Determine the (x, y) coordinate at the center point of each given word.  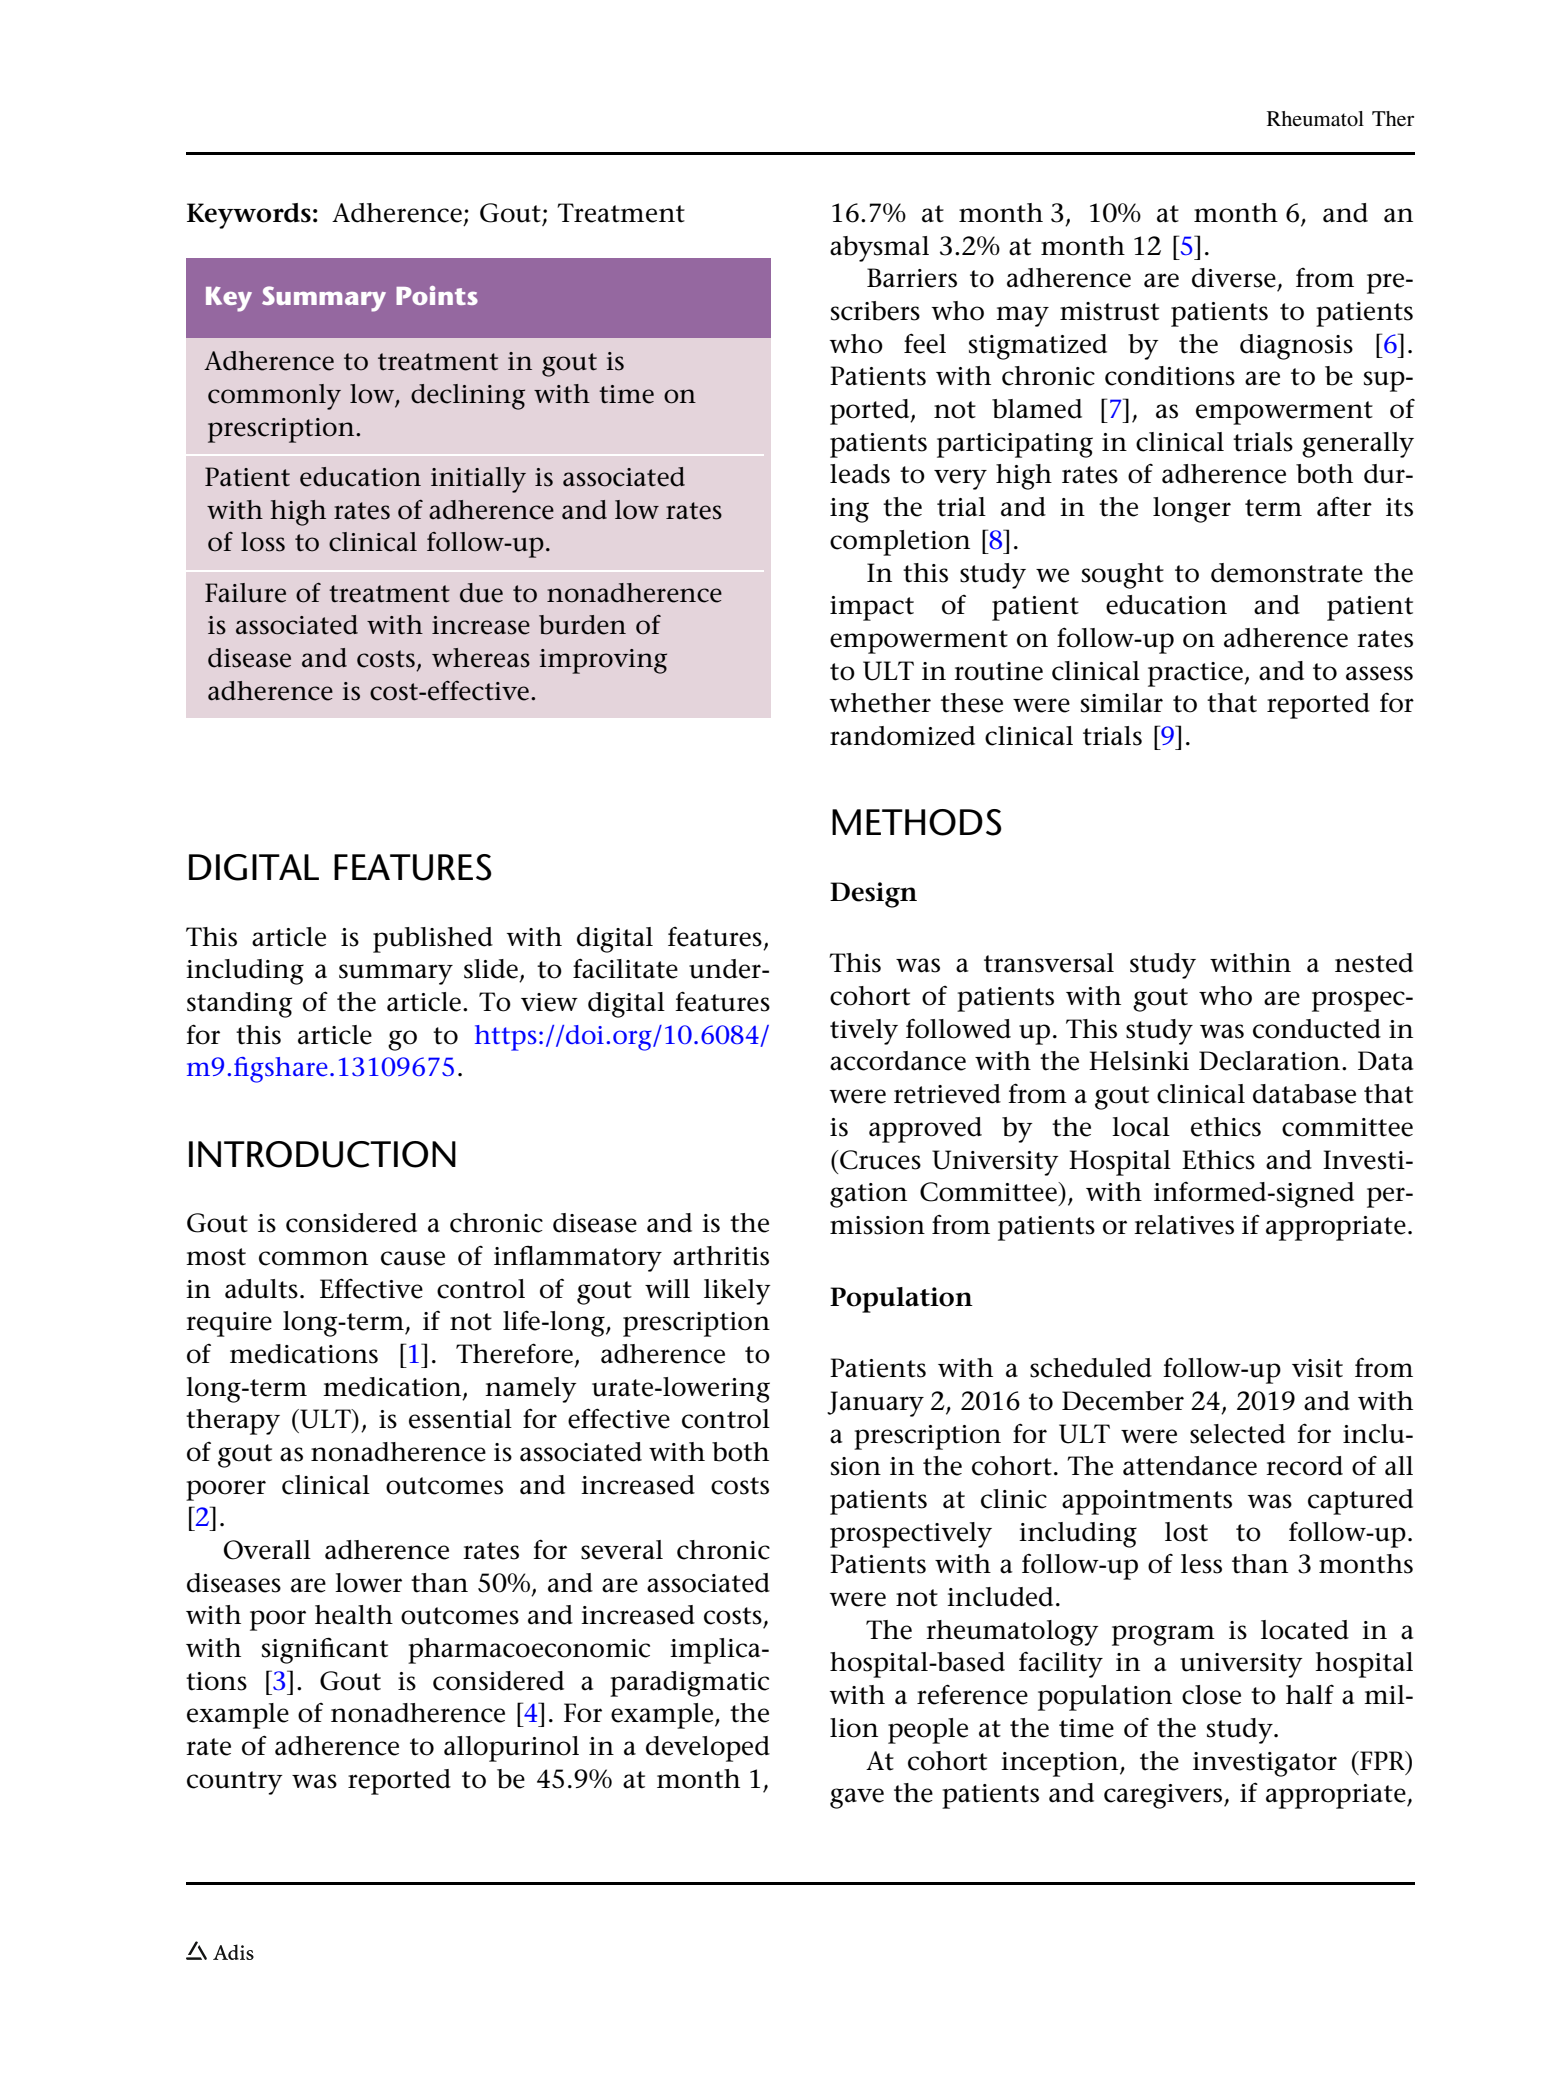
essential (460, 1419)
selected (1237, 1434)
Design (873, 895)
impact (872, 608)
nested (1374, 963)
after (1344, 506)
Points (437, 295)
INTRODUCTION (322, 1154)
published (433, 940)
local (1141, 1127)
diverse (1234, 278)
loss (263, 542)
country (235, 1783)
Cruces (879, 1160)
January (875, 1404)
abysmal (879, 249)
